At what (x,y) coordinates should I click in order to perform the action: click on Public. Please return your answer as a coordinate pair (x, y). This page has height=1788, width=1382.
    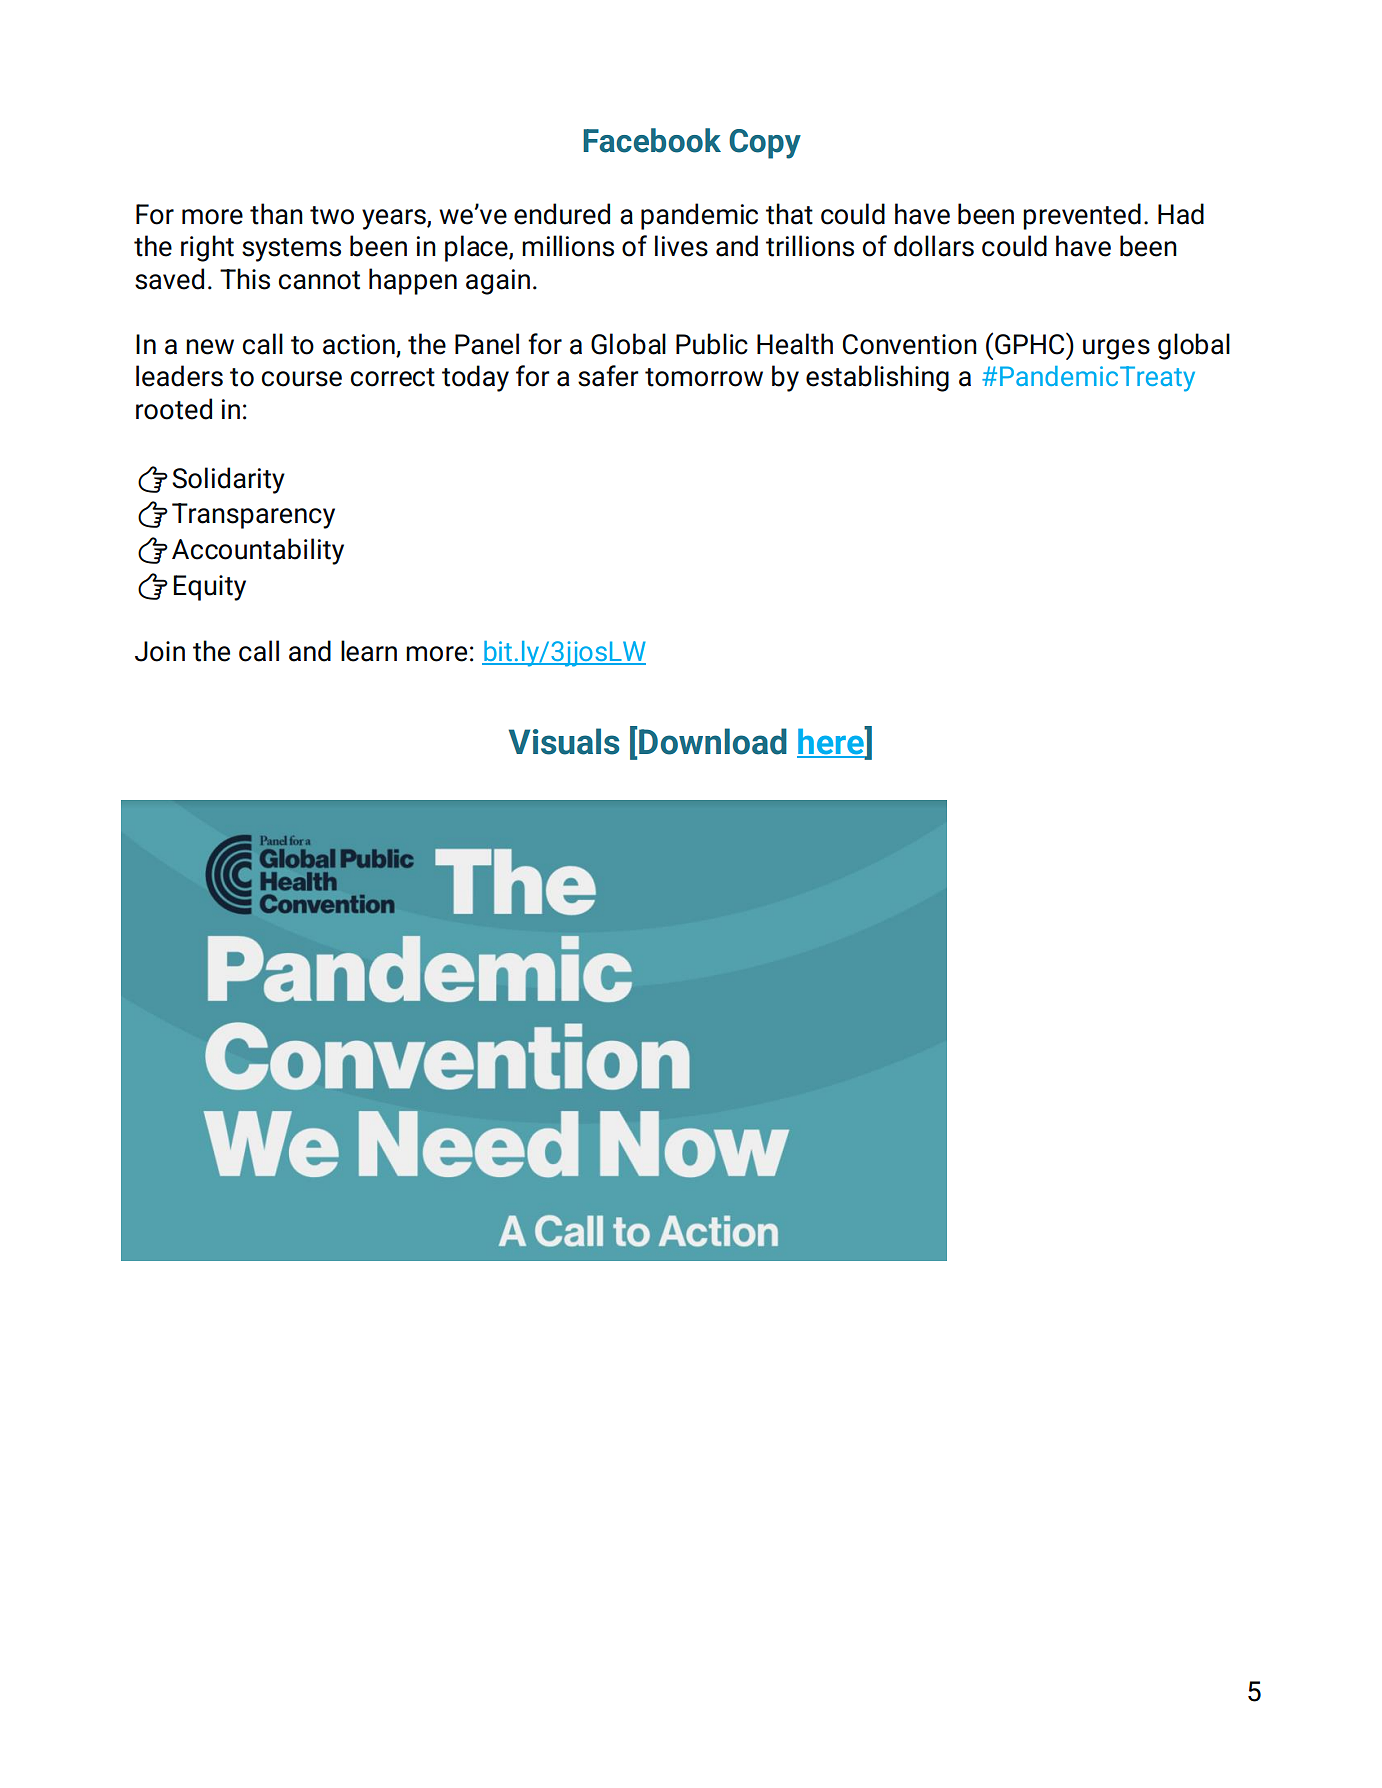
    Looking at the image, I should click on (712, 344).
